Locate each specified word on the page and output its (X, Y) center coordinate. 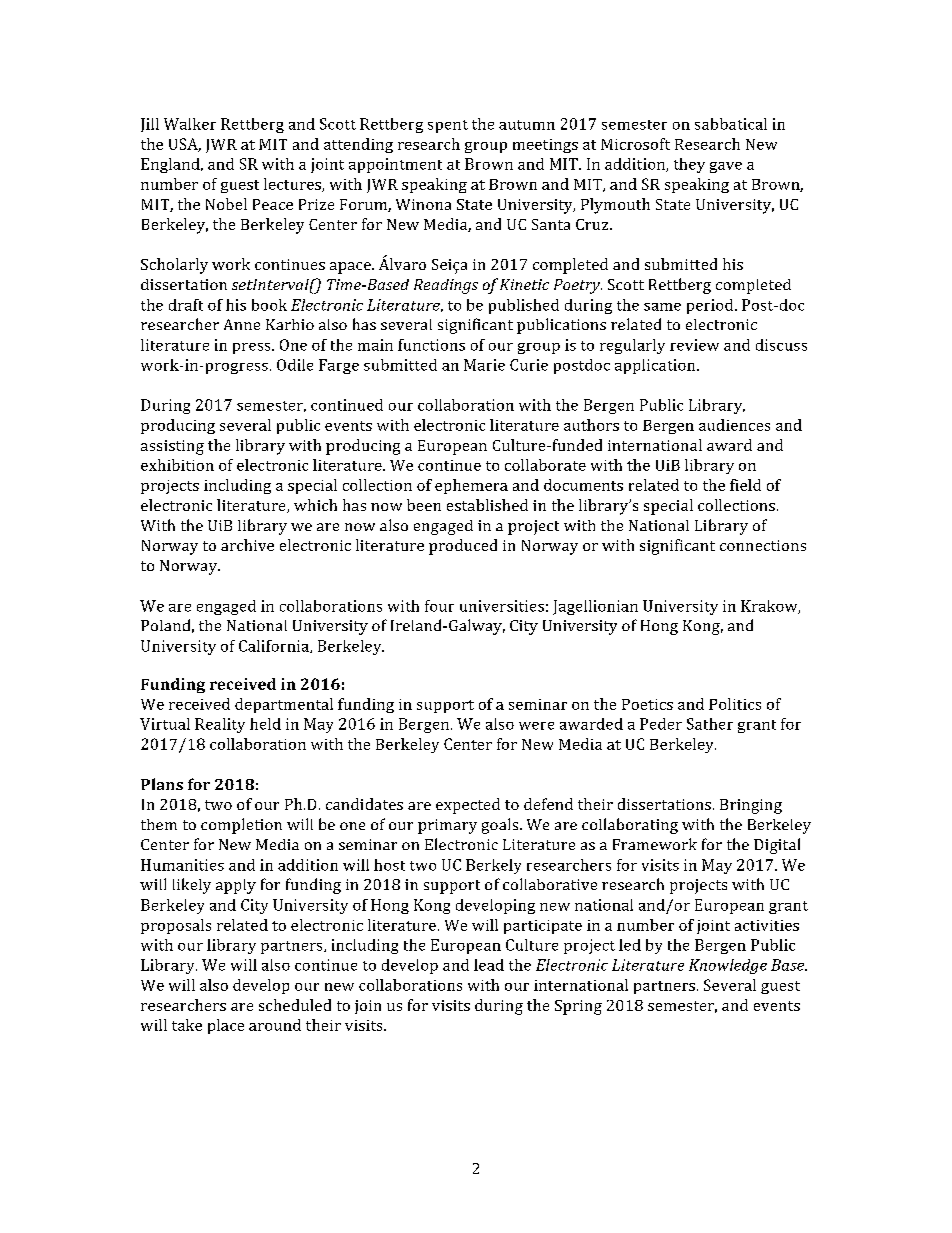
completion (241, 826)
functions (431, 345)
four (439, 606)
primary (447, 826)
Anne (242, 324)
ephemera (471, 486)
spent (448, 126)
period (711, 306)
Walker (190, 124)
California (275, 646)
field (745, 485)
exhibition (177, 465)
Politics (735, 704)
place (226, 1026)
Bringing (751, 806)
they (689, 165)
